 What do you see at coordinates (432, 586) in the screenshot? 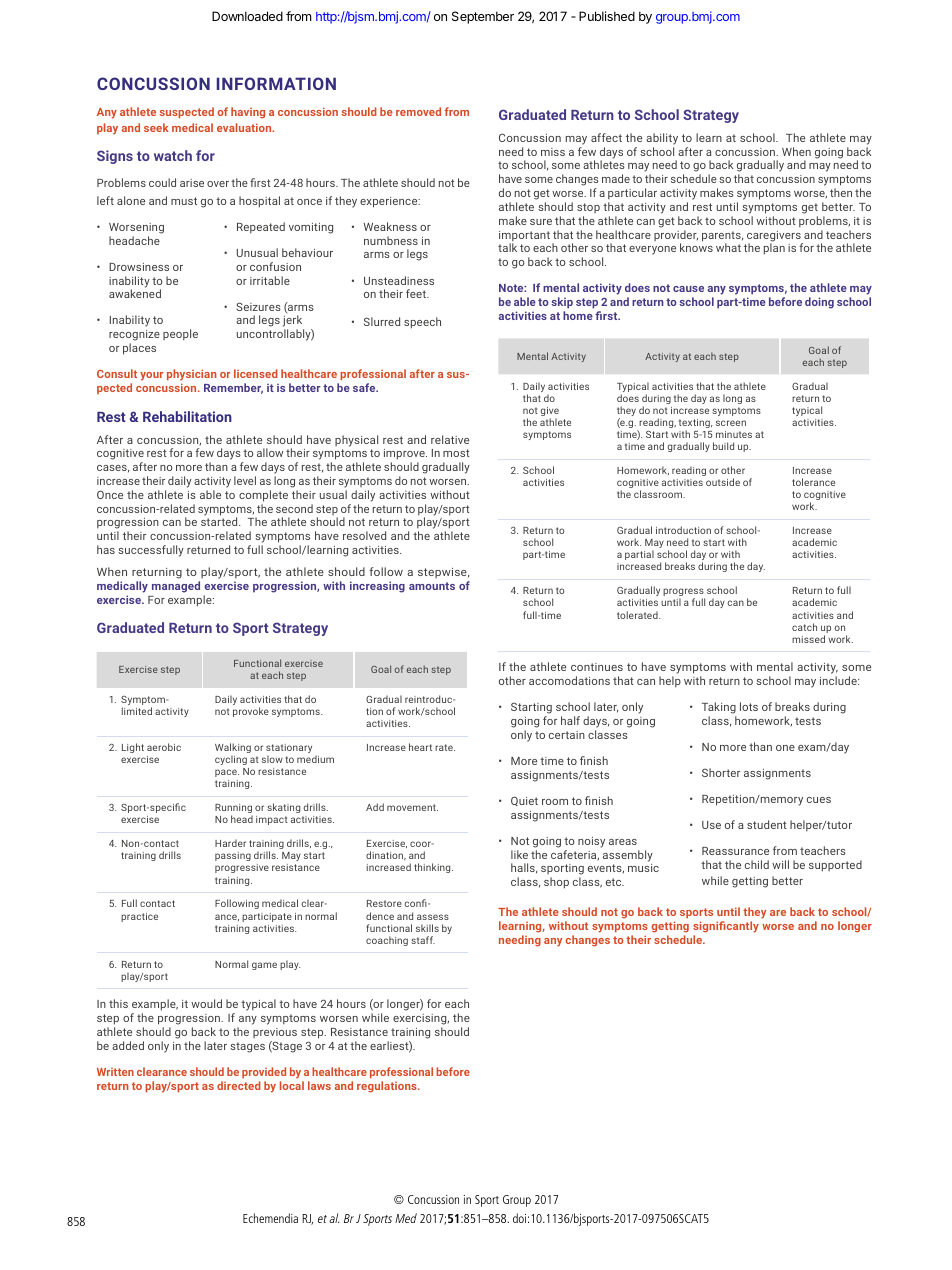
I see `amounts` at bounding box center [432, 586].
